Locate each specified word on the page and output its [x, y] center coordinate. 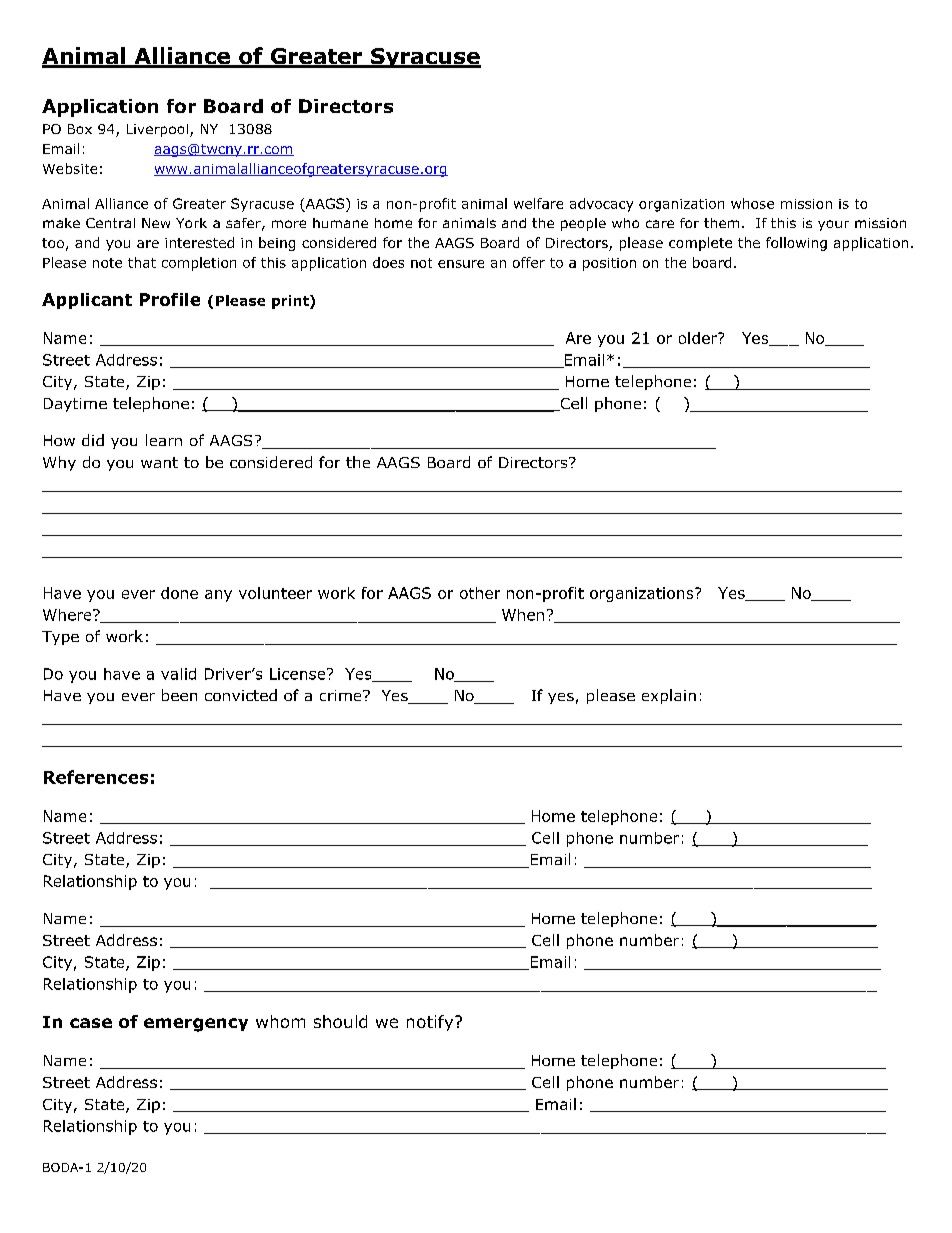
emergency [196, 1025]
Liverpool [157, 130]
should [340, 1021]
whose [752, 203]
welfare [538, 203]
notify [431, 1023]
